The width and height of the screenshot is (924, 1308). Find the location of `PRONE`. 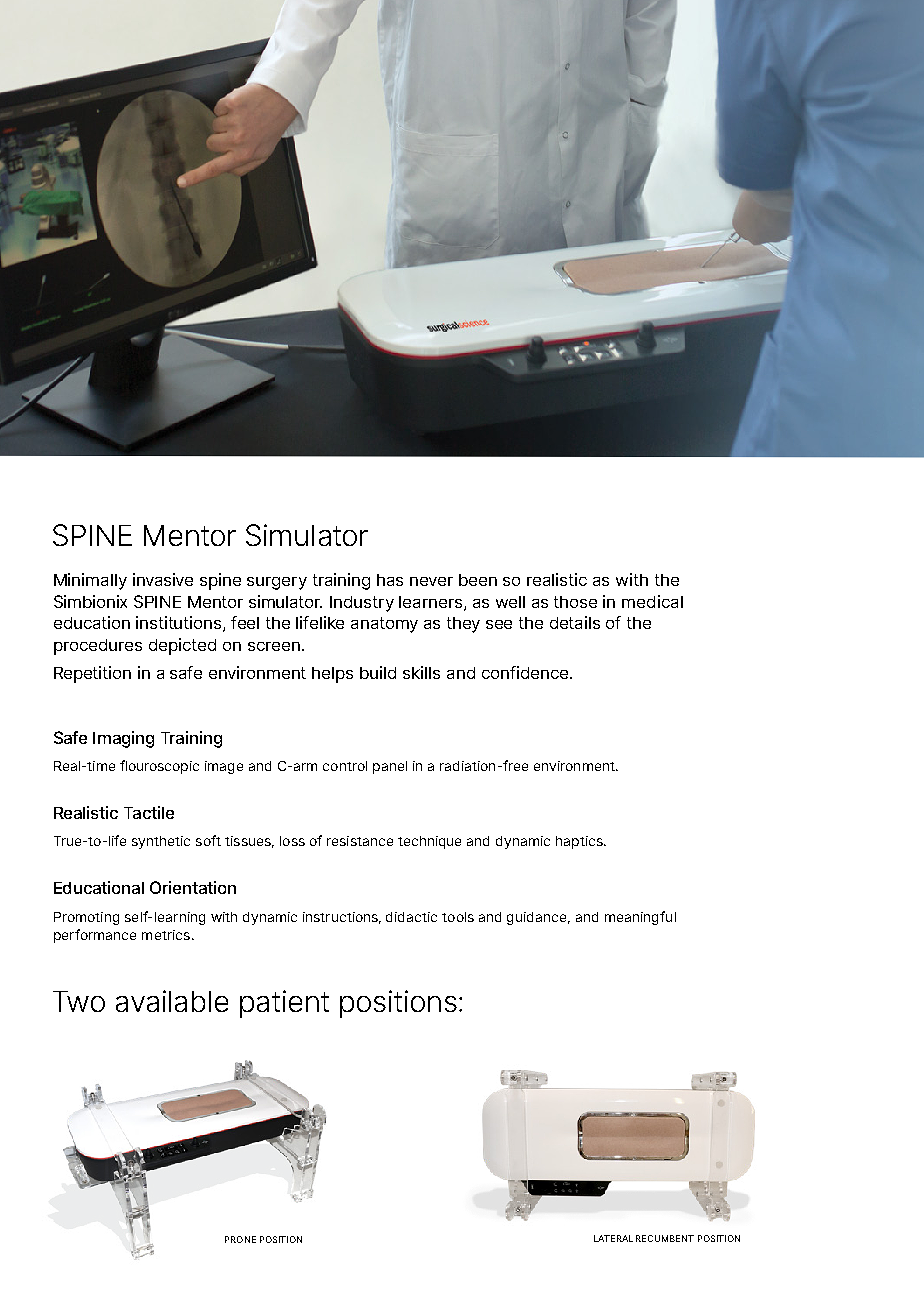

PRONE is located at coordinates (240, 1239).
